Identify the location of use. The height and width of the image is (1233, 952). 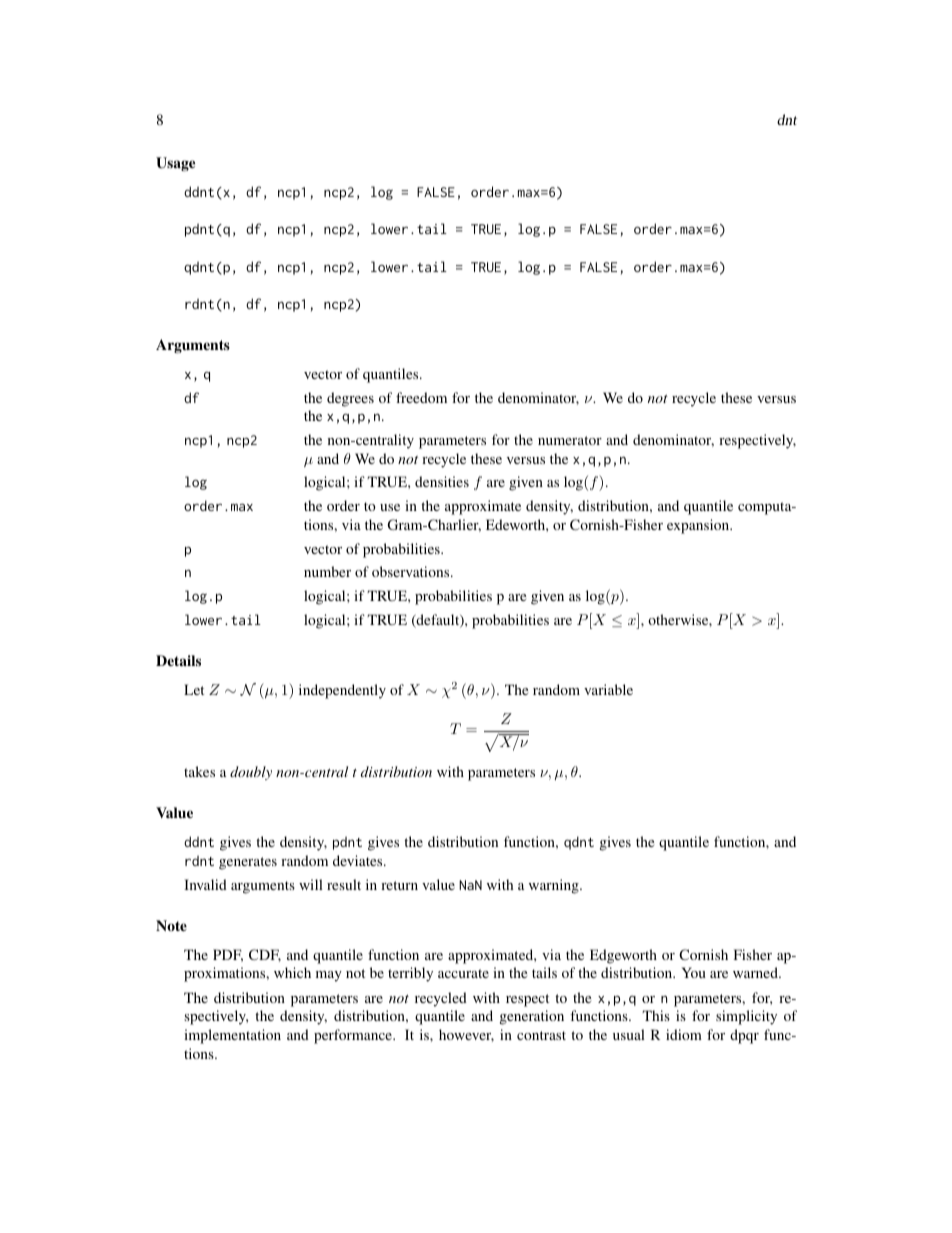
(390, 507).
